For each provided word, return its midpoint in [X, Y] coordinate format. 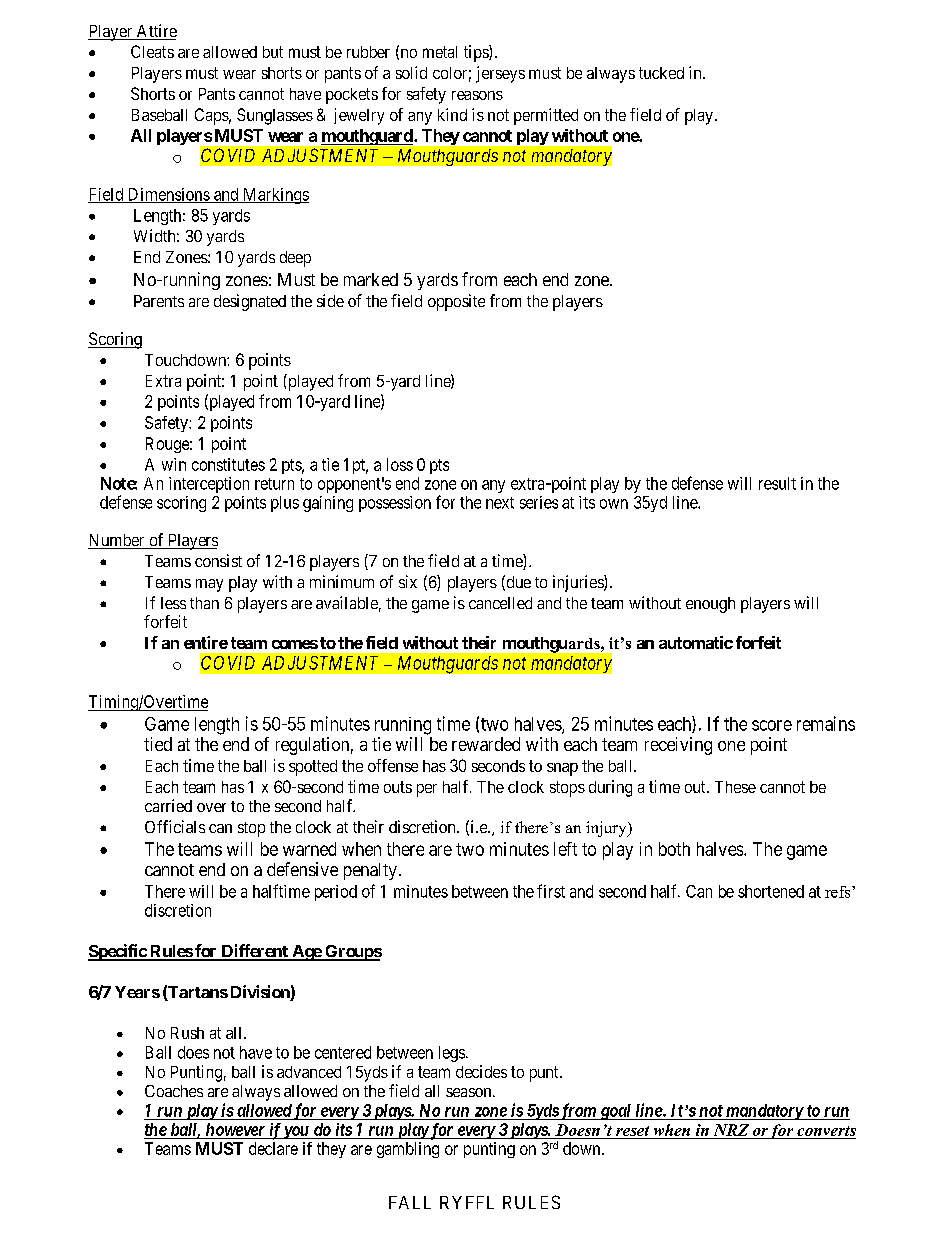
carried [168, 805]
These [735, 787]
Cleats [152, 51]
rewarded [486, 744]
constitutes [228, 464]
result [777, 483]
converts [826, 1131]
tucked [661, 73]
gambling [408, 1150]
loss [400, 464]
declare [273, 1148]
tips [477, 53]
